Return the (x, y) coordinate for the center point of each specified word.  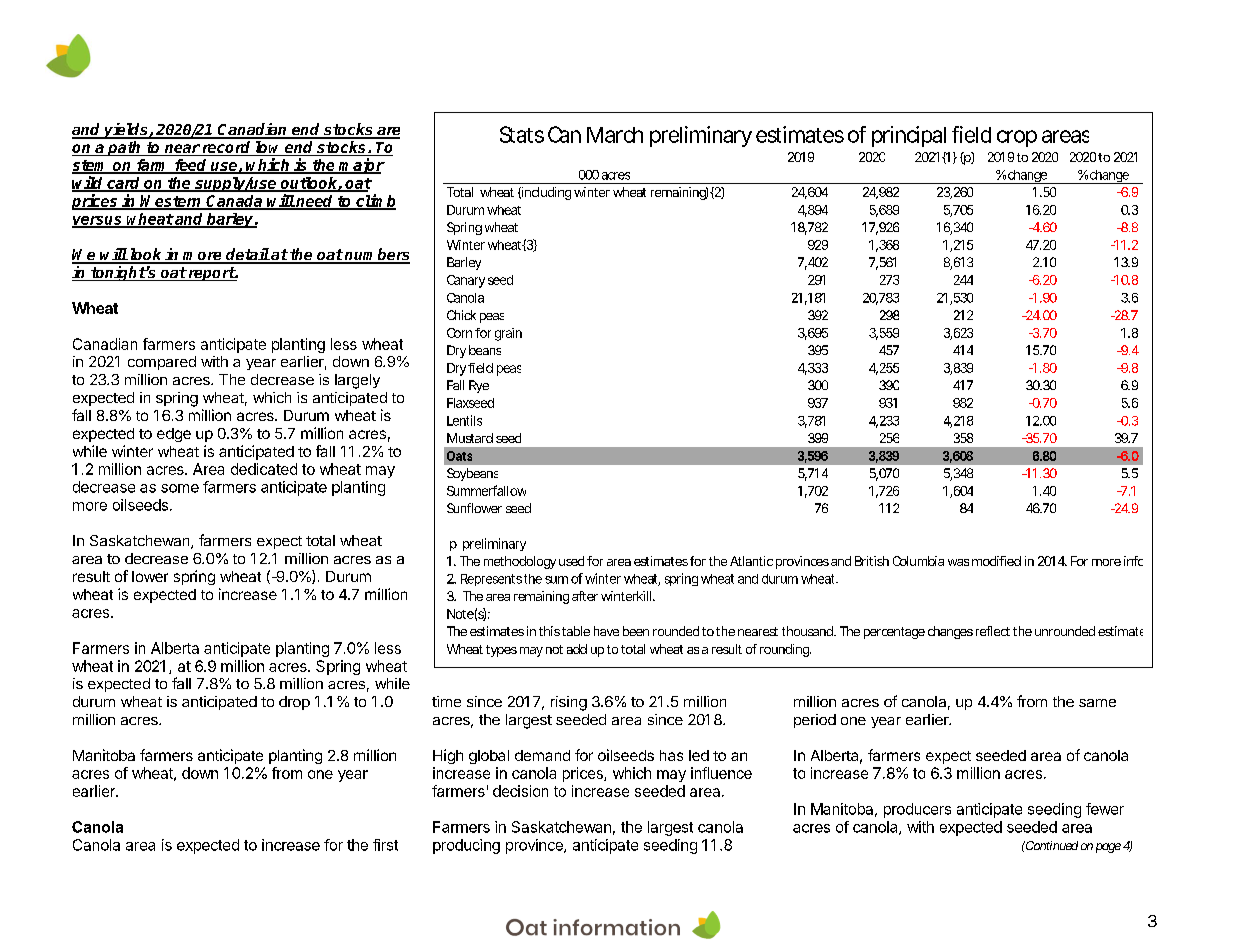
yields (126, 131)
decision (520, 791)
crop (1017, 138)
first (385, 845)
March (615, 135)
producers (917, 810)
